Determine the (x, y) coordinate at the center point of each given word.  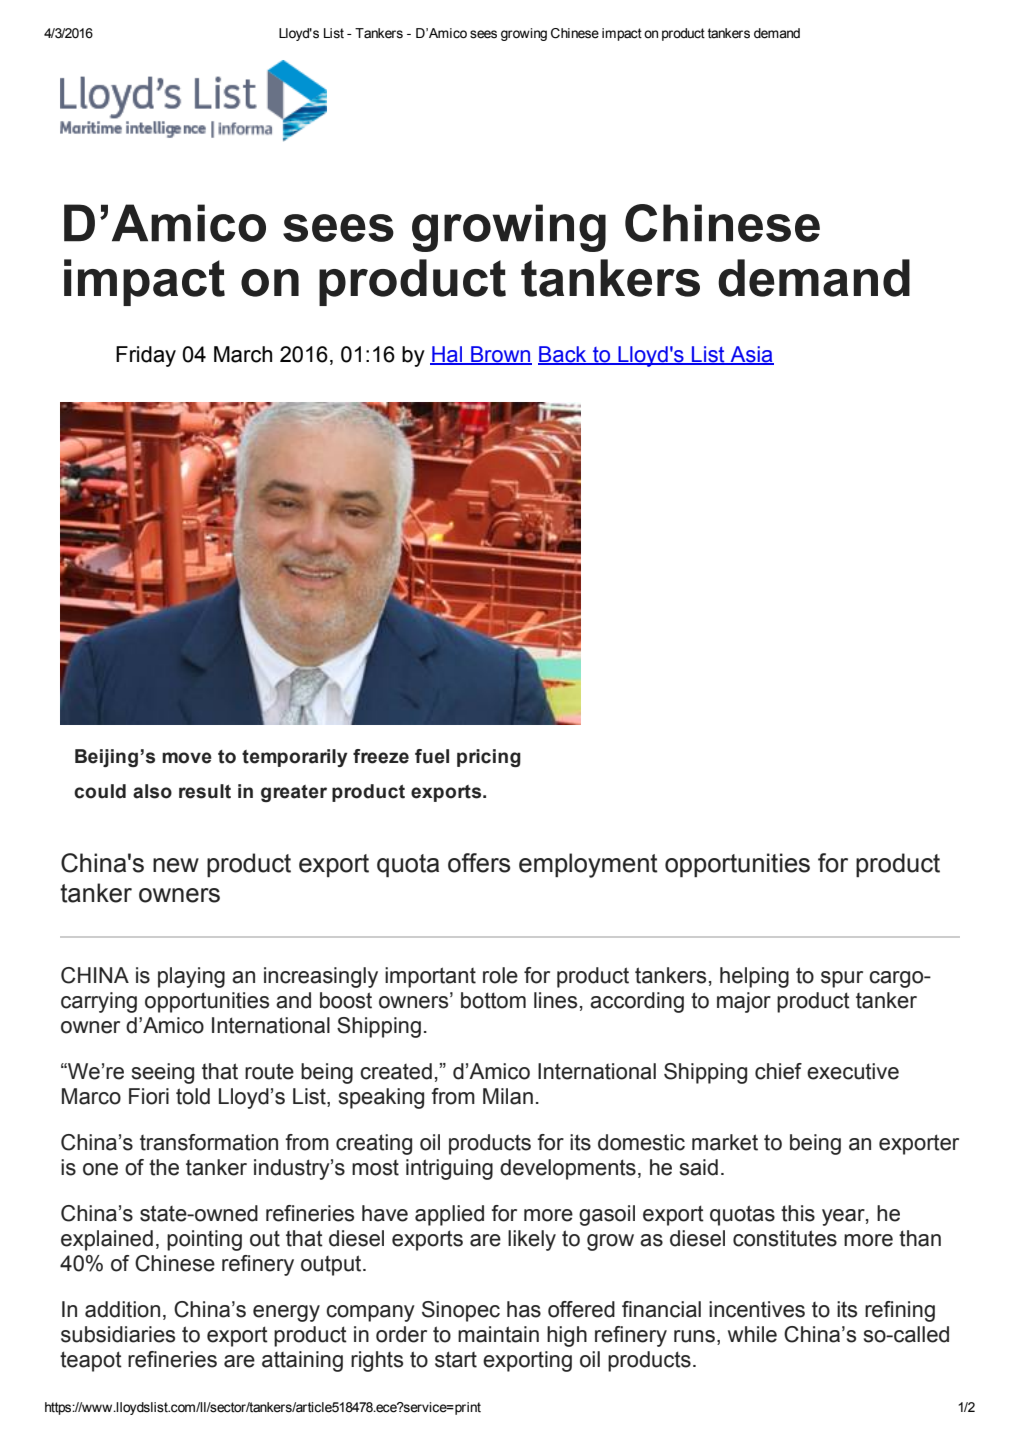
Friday (146, 356)
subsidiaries (118, 1334)
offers (479, 863)
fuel (432, 756)
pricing (489, 758)
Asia (751, 355)
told (193, 1096)
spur (842, 979)
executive (853, 1071)
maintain (498, 1334)
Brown (500, 355)
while (752, 1334)
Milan (508, 1096)
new (176, 865)
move (187, 758)
